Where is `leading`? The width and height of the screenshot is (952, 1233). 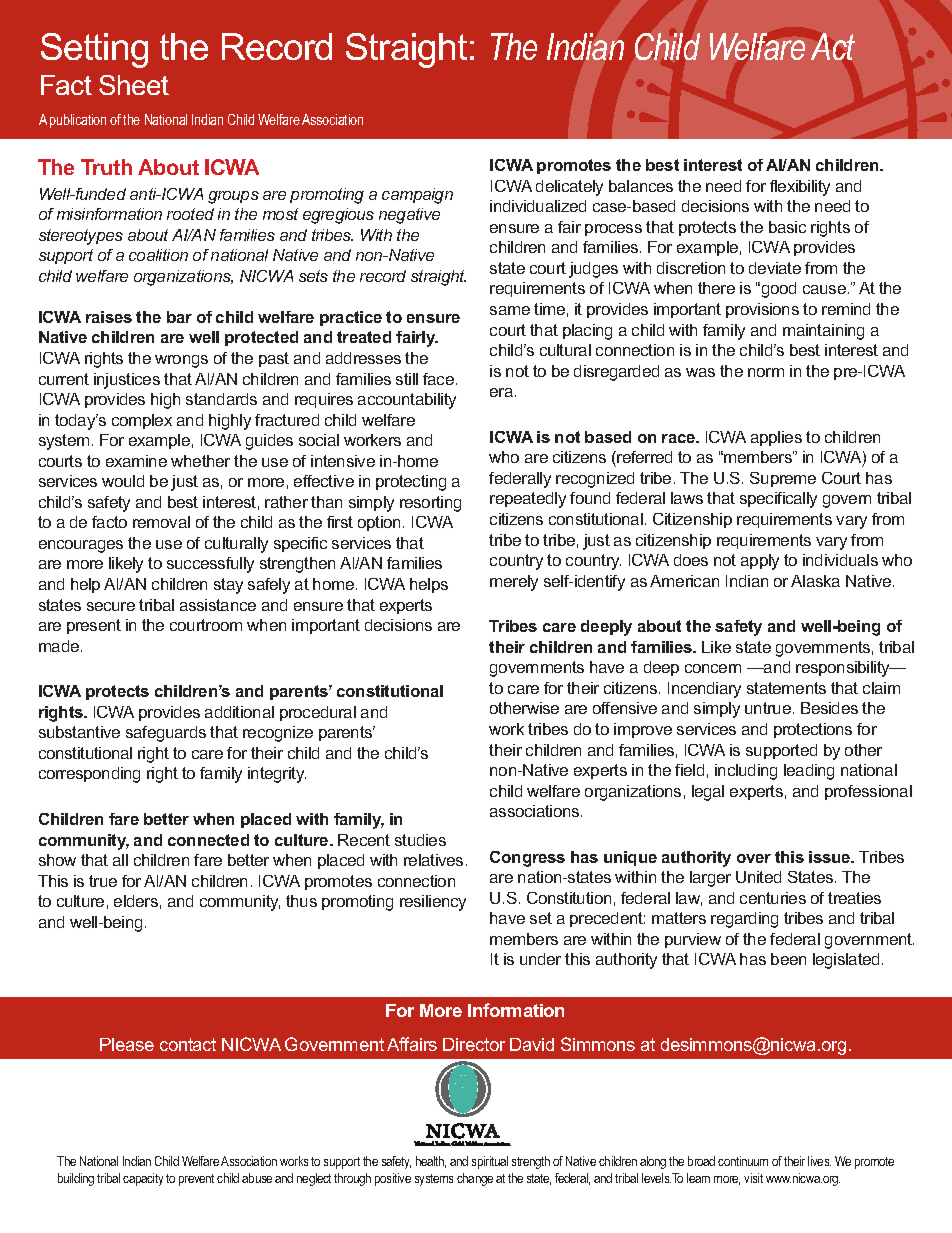
leading is located at coordinates (809, 772).
